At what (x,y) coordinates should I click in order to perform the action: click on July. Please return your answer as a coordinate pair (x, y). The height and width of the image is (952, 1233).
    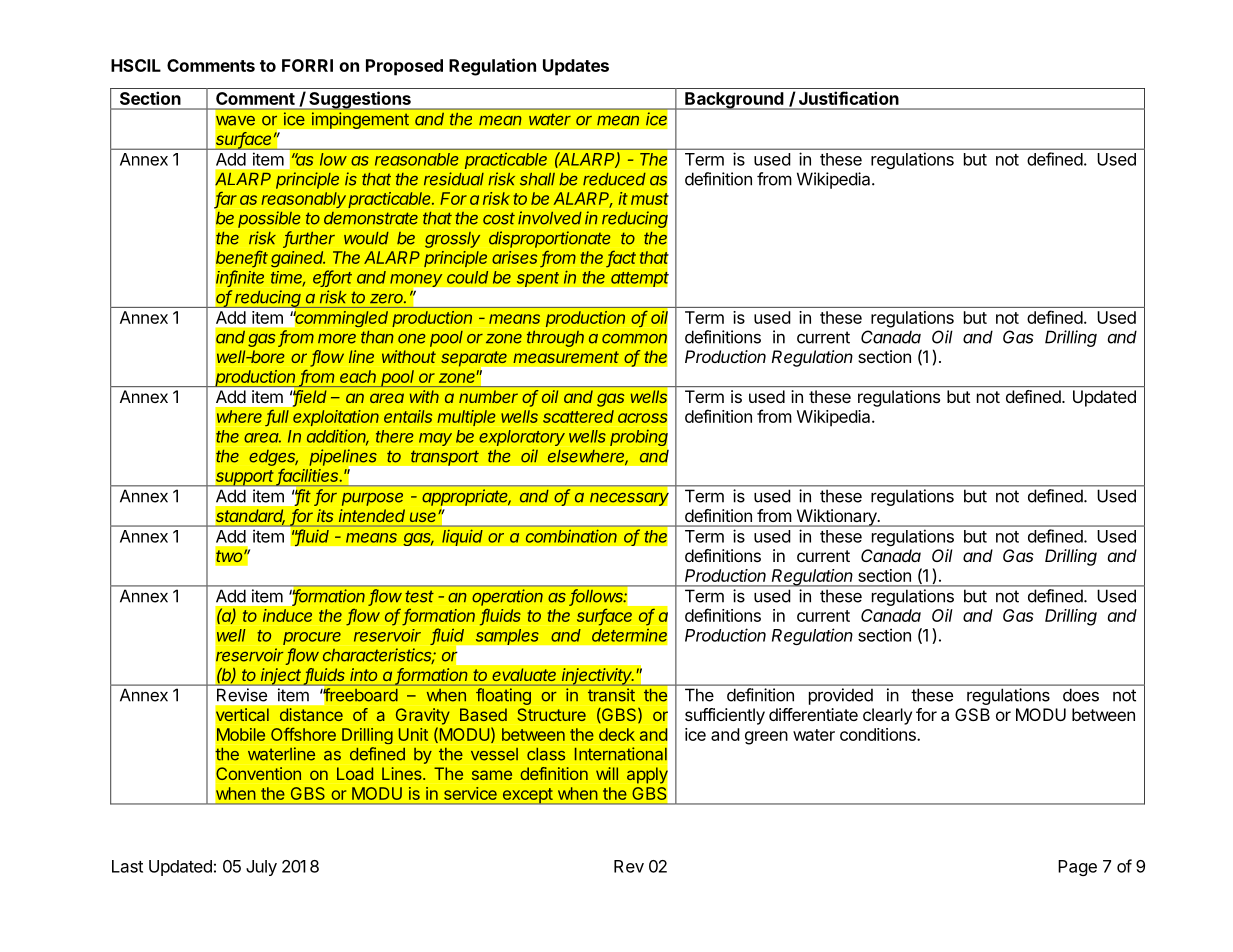
    Looking at the image, I should click on (261, 868).
